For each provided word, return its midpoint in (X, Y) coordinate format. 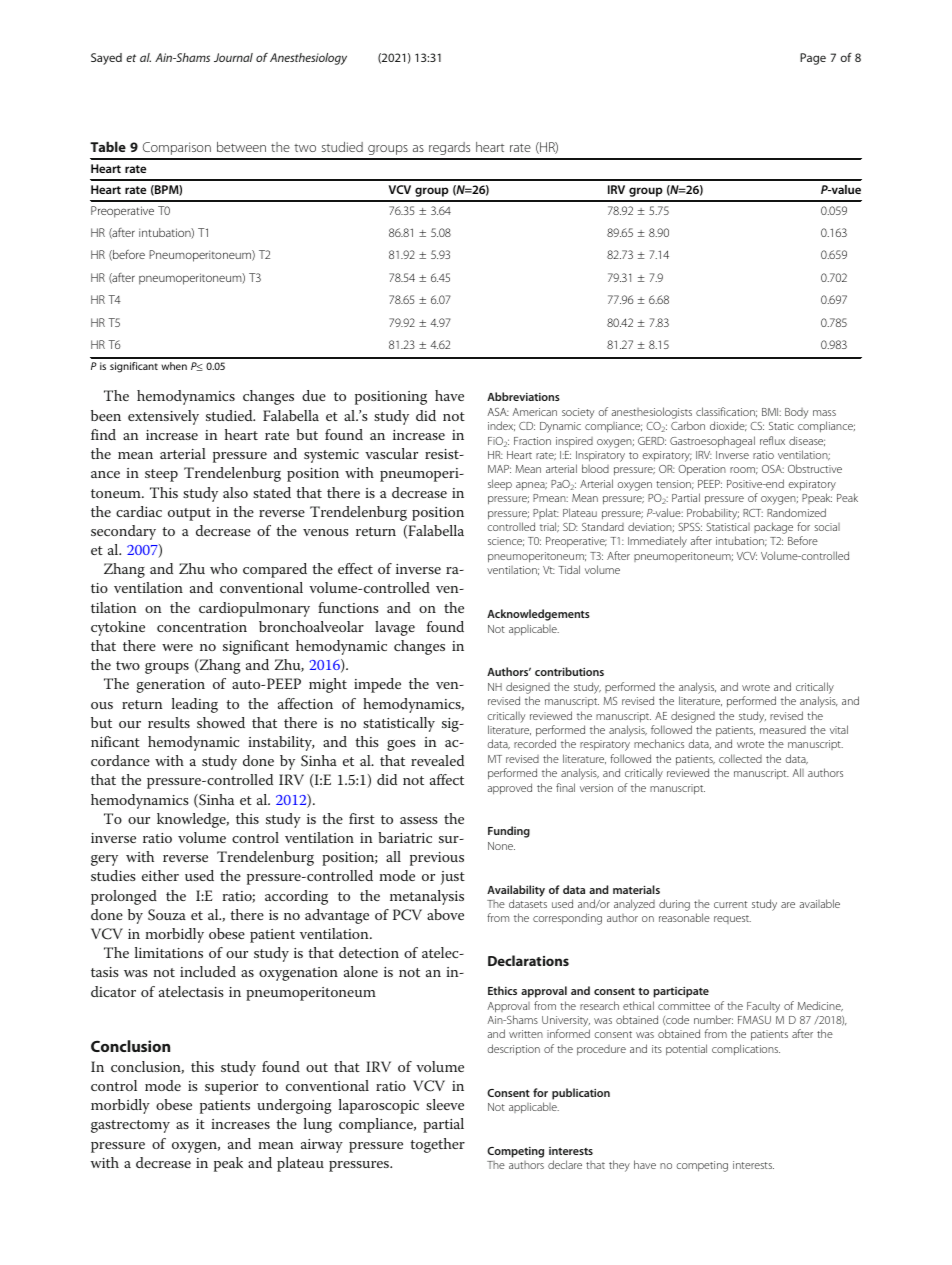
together (437, 1145)
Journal (233, 57)
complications (746, 1049)
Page (813, 59)
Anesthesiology (308, 59)
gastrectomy (130, 1126)
